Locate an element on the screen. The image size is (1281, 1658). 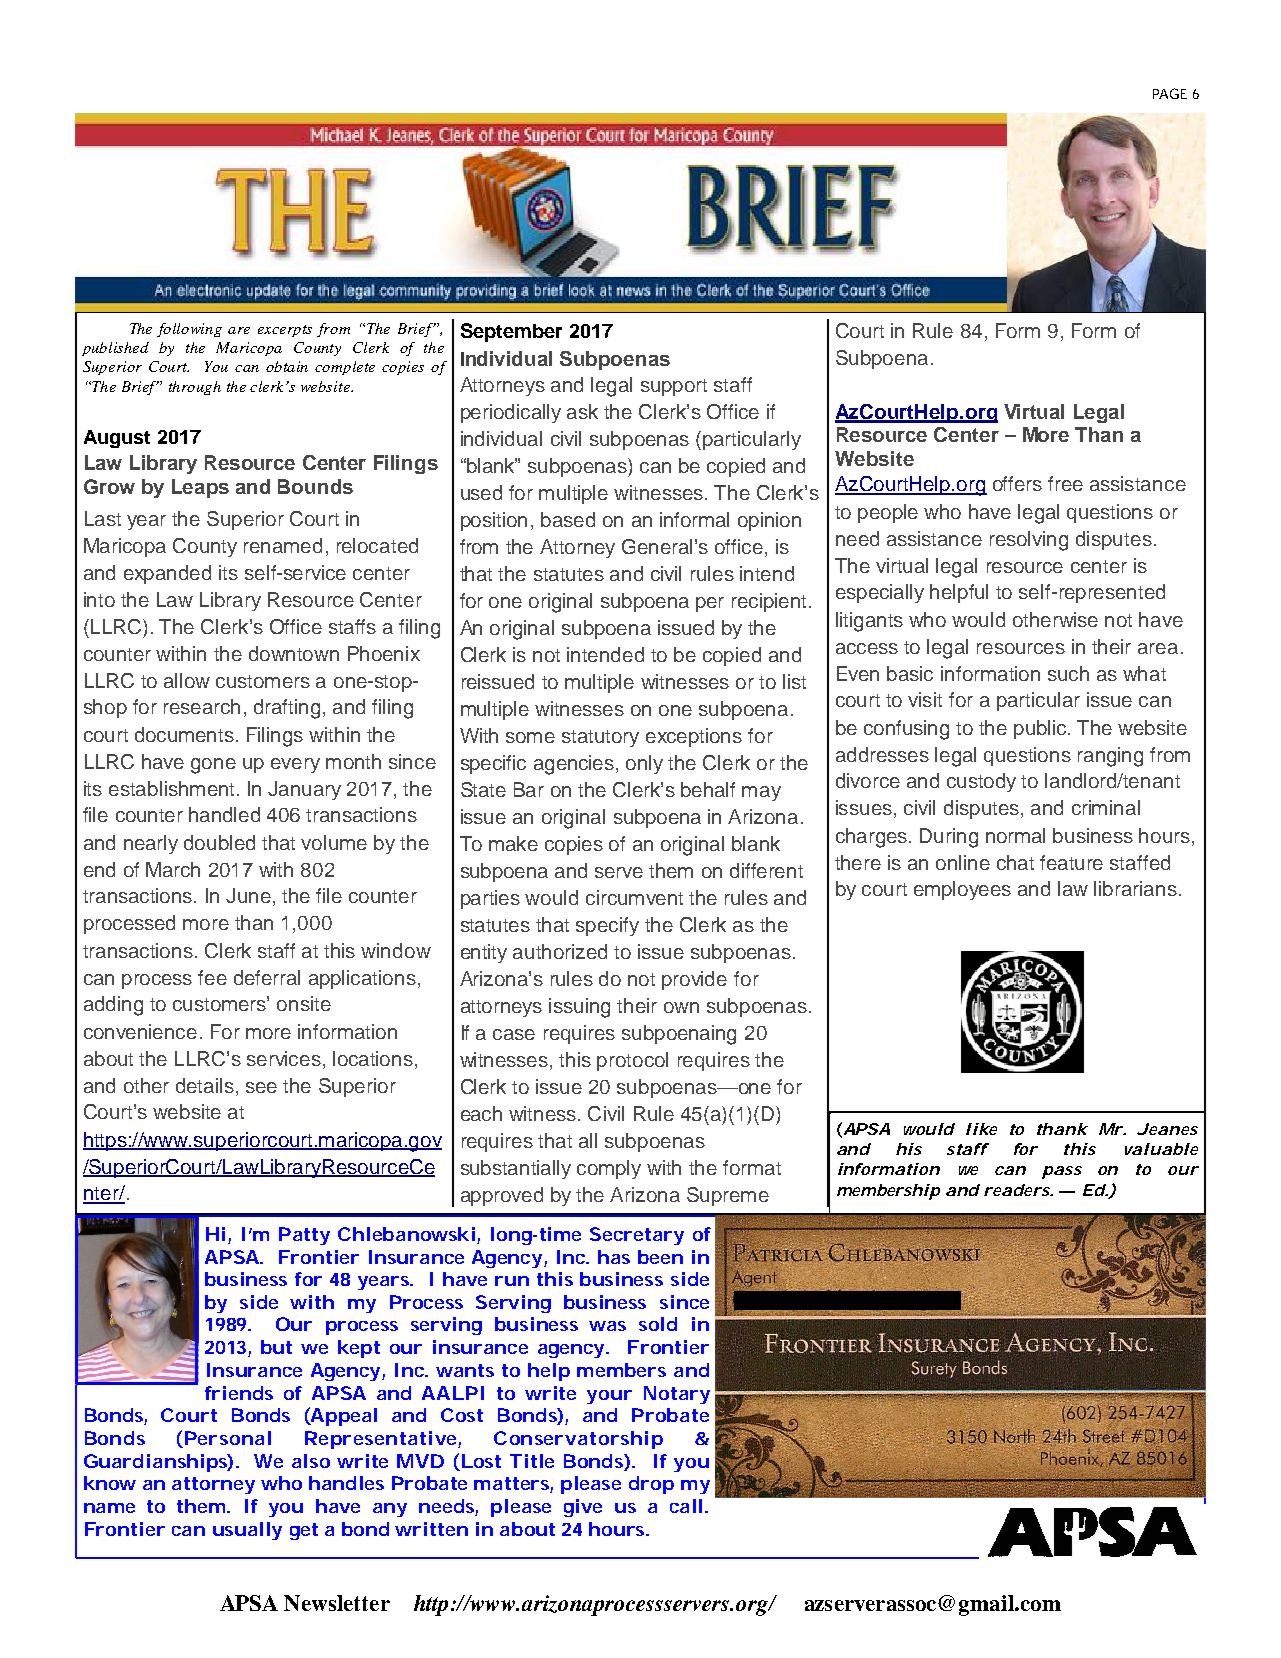
PAGE is located at coordinates (1170, 93).
